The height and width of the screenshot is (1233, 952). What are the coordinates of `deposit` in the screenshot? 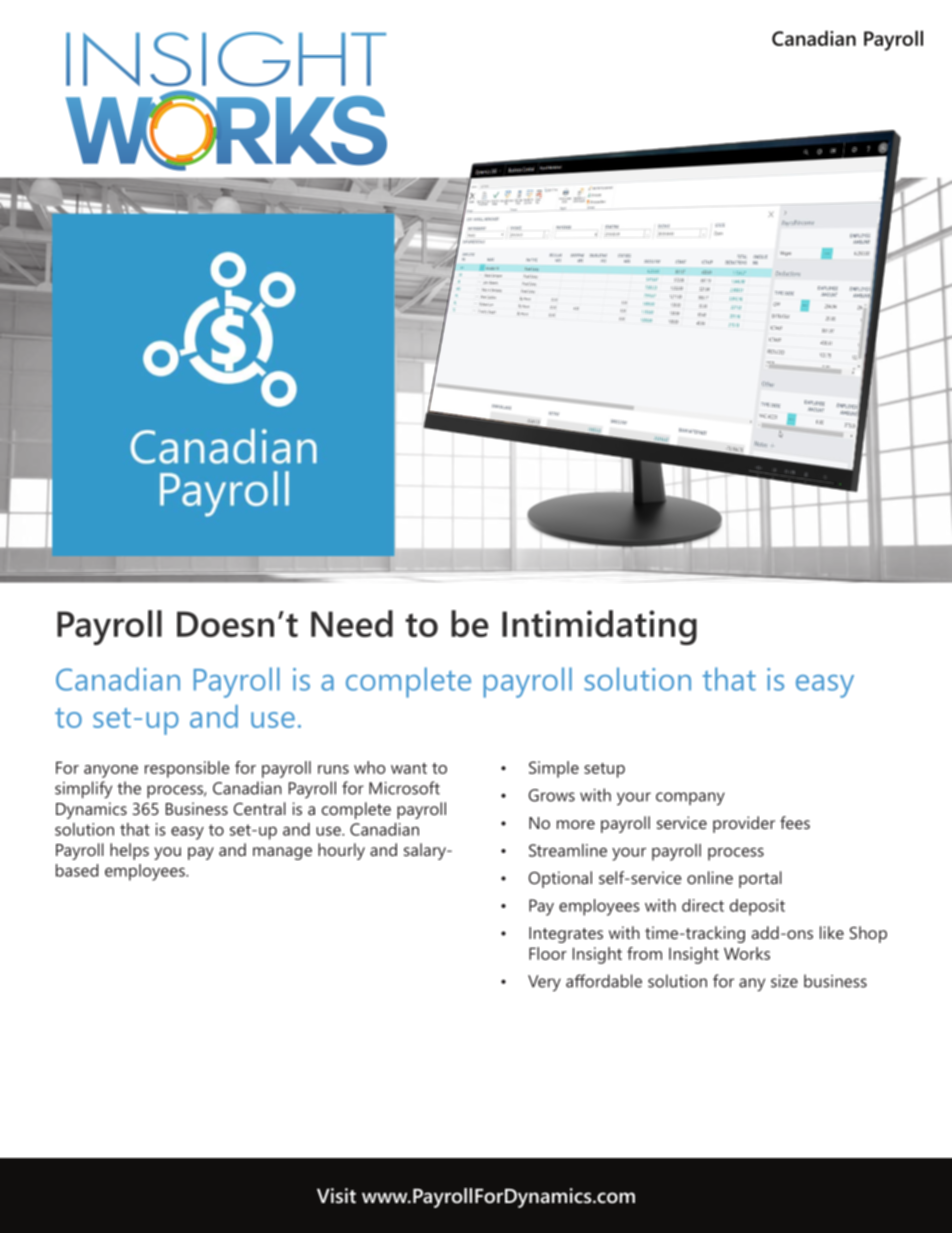 It's located at (757, 907).
